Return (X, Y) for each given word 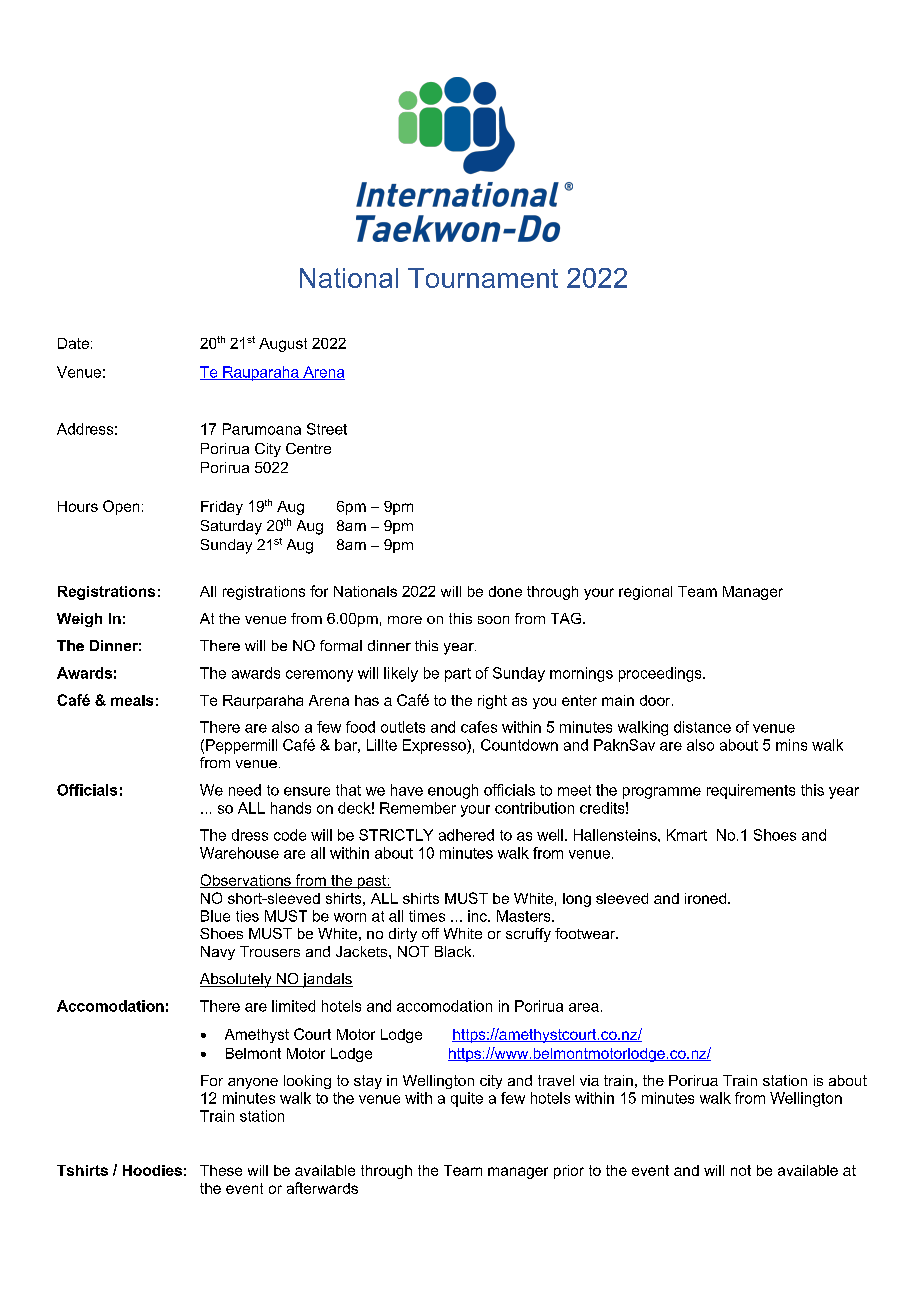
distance (702, 727)
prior (569, 1172)
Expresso (435, 746)
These (221, 1170)
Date (73, 343)
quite (467, 1099)
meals (132, 700)
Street (327, 429)
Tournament (483, 278)
